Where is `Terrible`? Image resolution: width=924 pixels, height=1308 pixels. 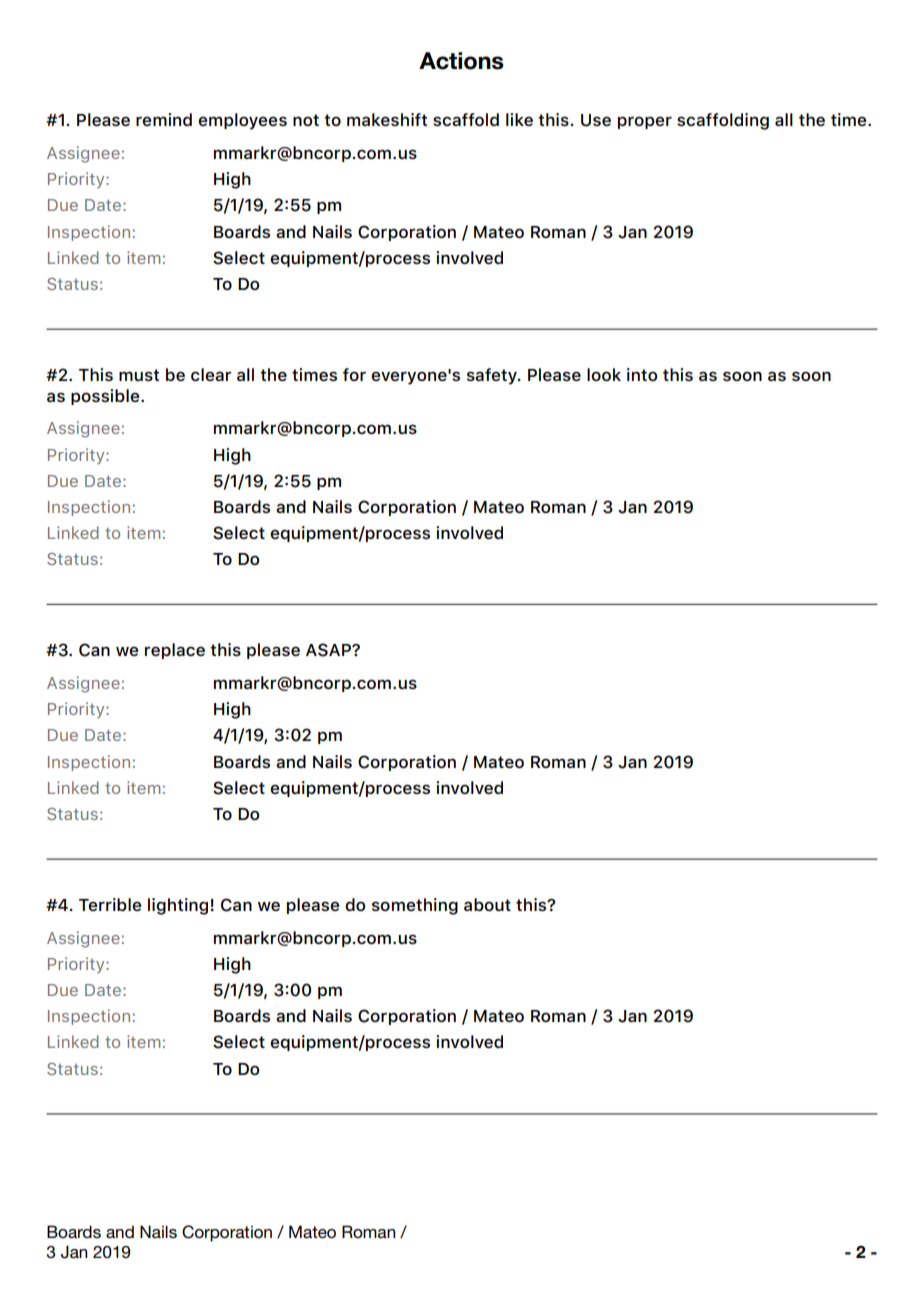
Terrible is located at coordinates (110, 904).
